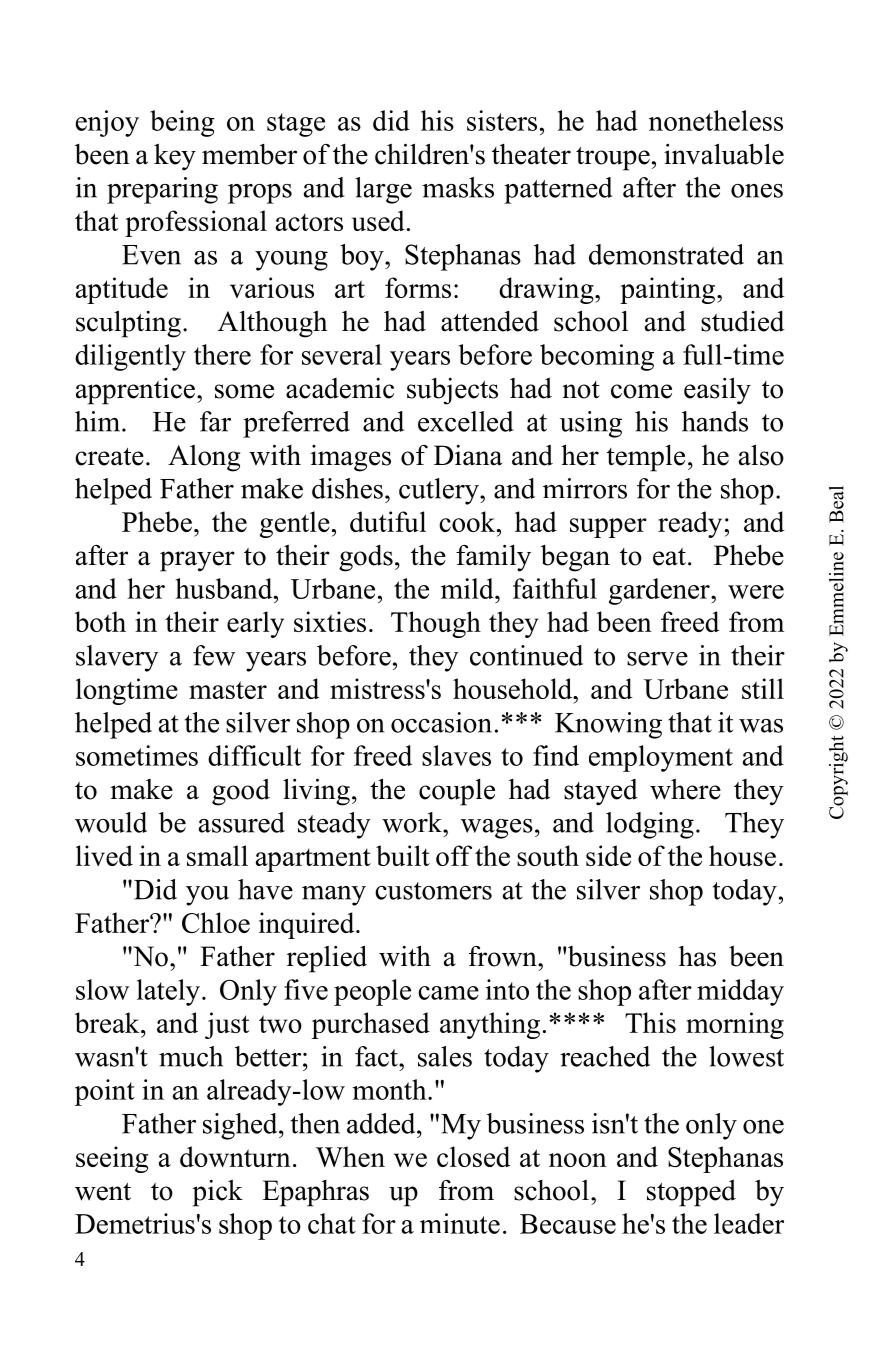 Image resolution: width=896 pixels, height=1345 pixels. I want to click on mild, so click(468, 588).
